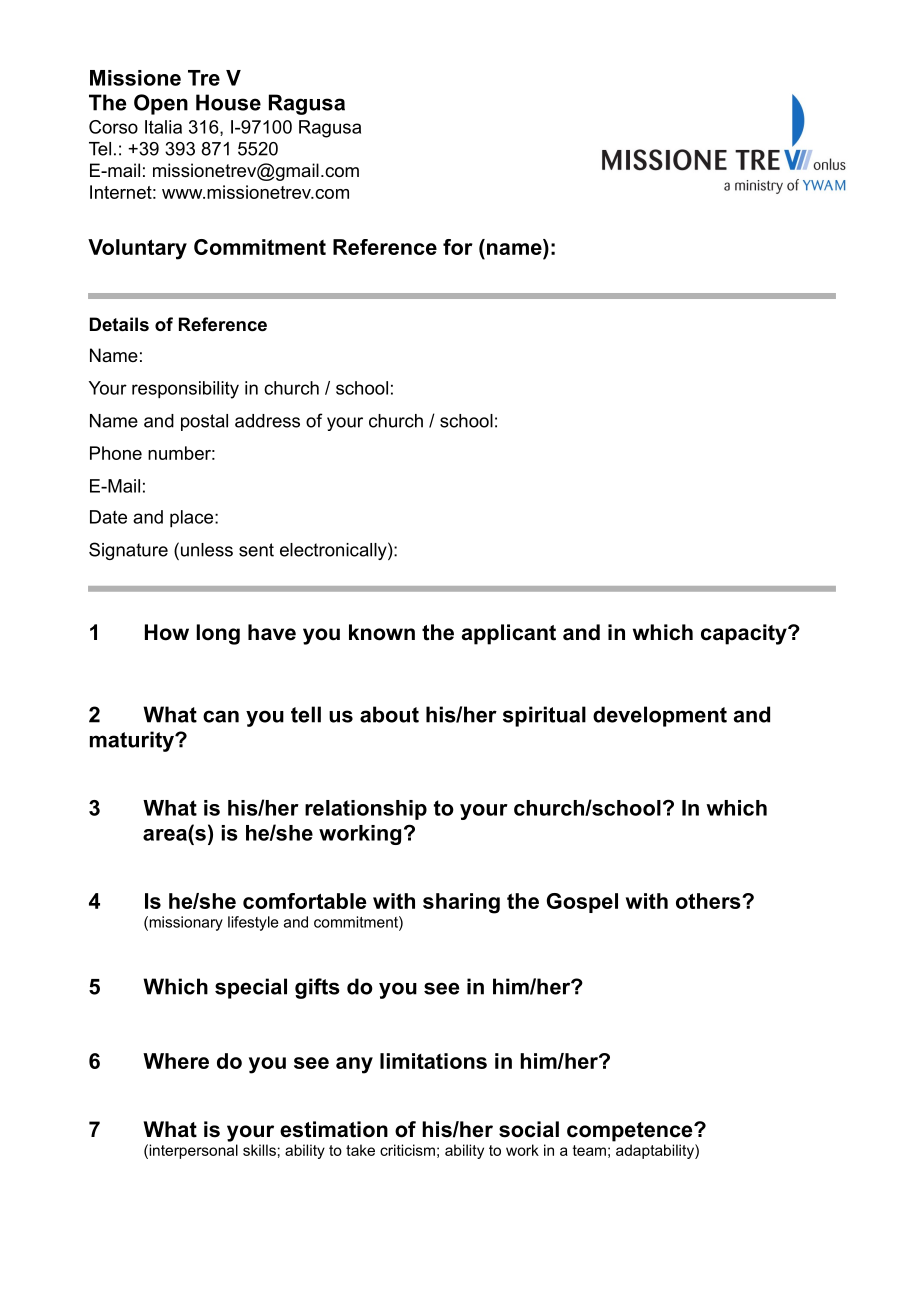  Describe the element at coordinates (176, 1061) in the image. I see `Where` at that location.
